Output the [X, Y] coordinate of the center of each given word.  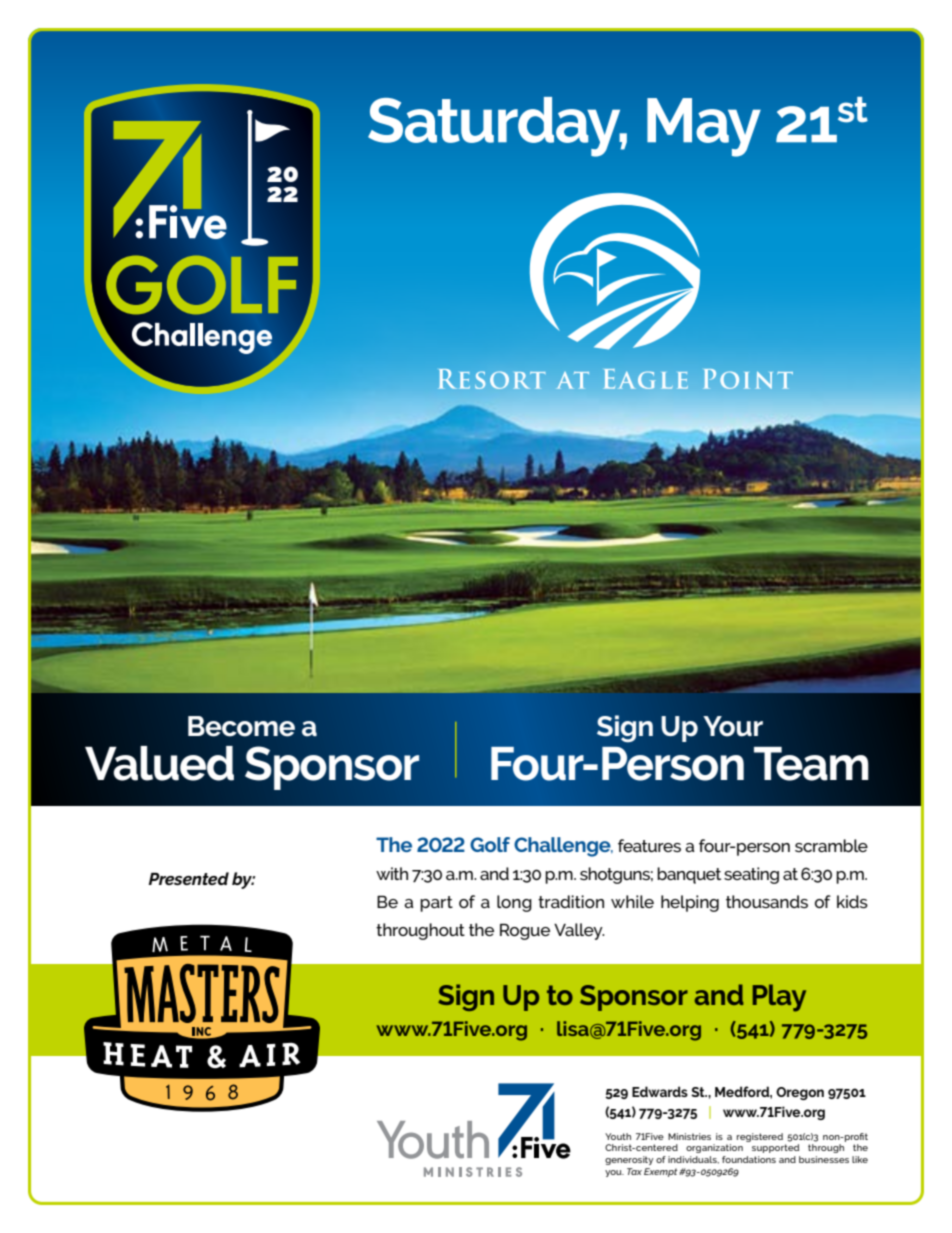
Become [241, 726]
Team [811, 763]
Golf [490, 844]
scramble [831, 845]
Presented [189, 878]
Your [733, 726]
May [704, 127]
